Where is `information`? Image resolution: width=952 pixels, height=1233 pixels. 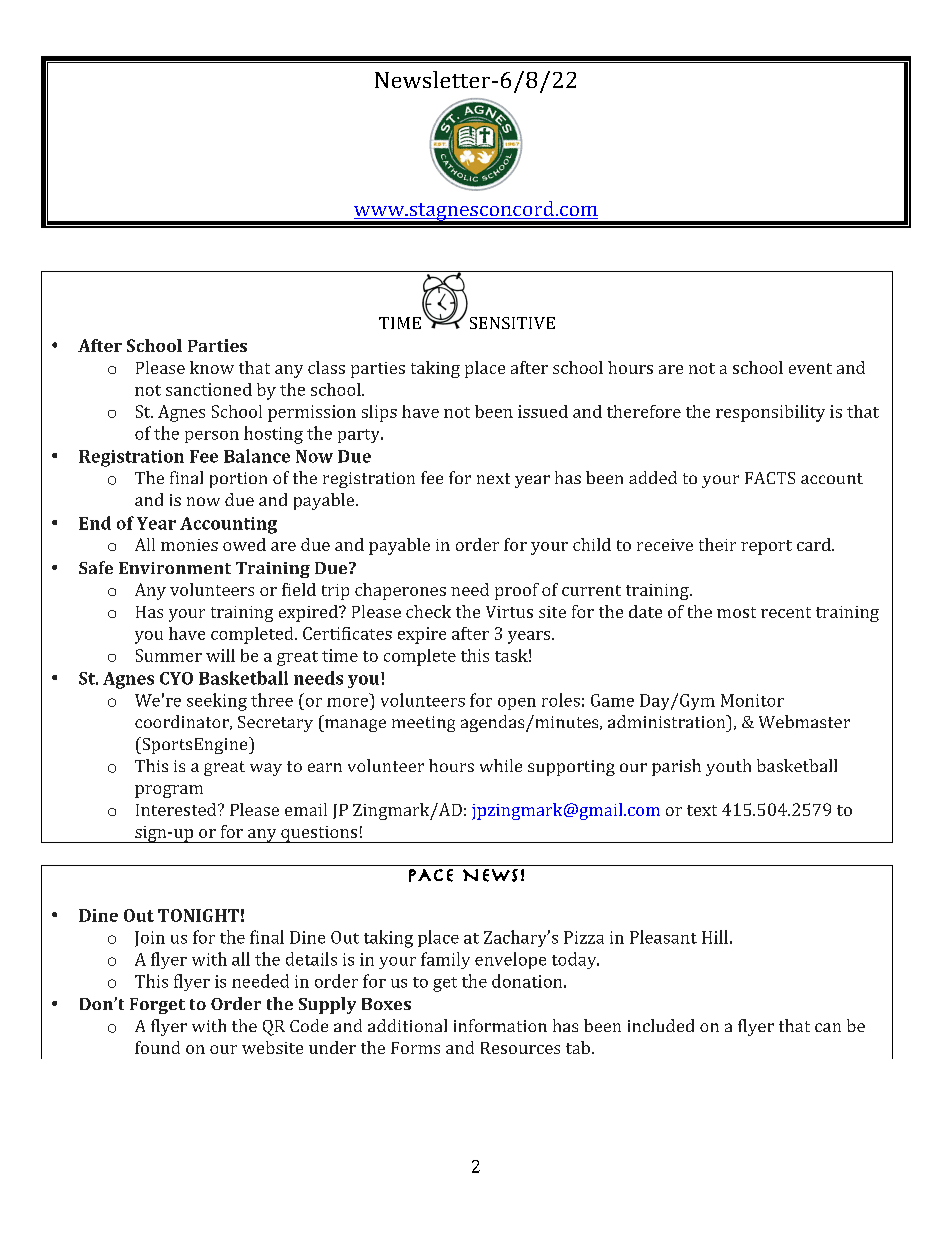 information is located at coordinates (500, 1025).
